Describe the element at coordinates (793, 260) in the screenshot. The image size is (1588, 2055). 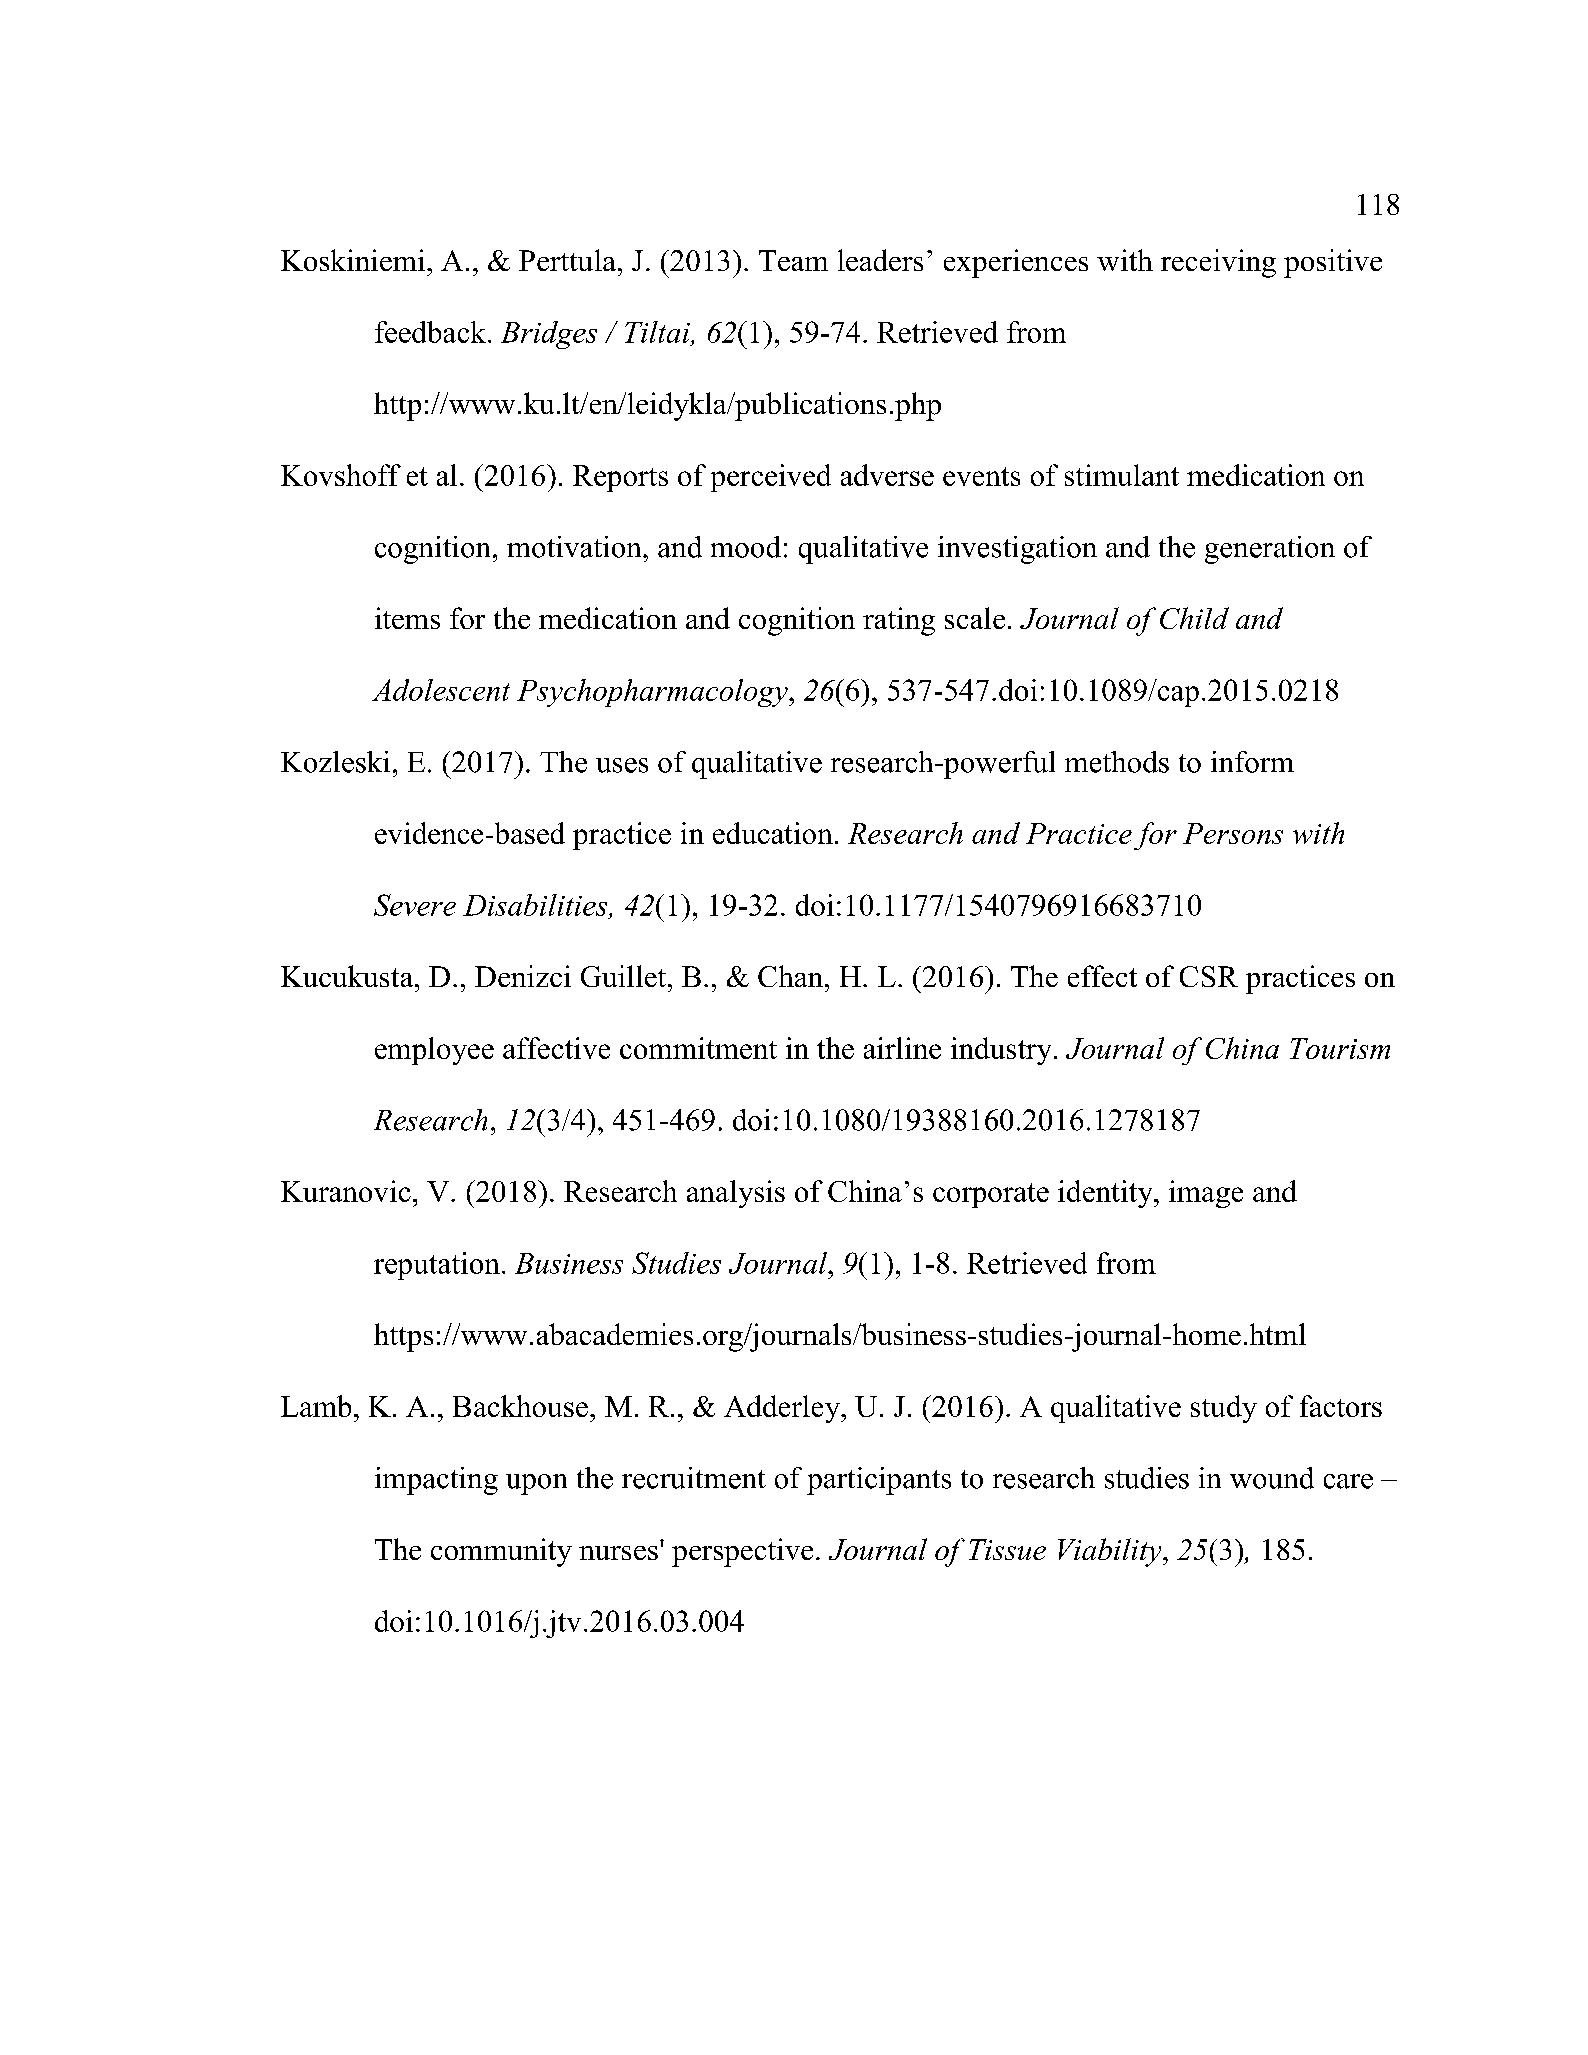
I see `Team` at that location.
